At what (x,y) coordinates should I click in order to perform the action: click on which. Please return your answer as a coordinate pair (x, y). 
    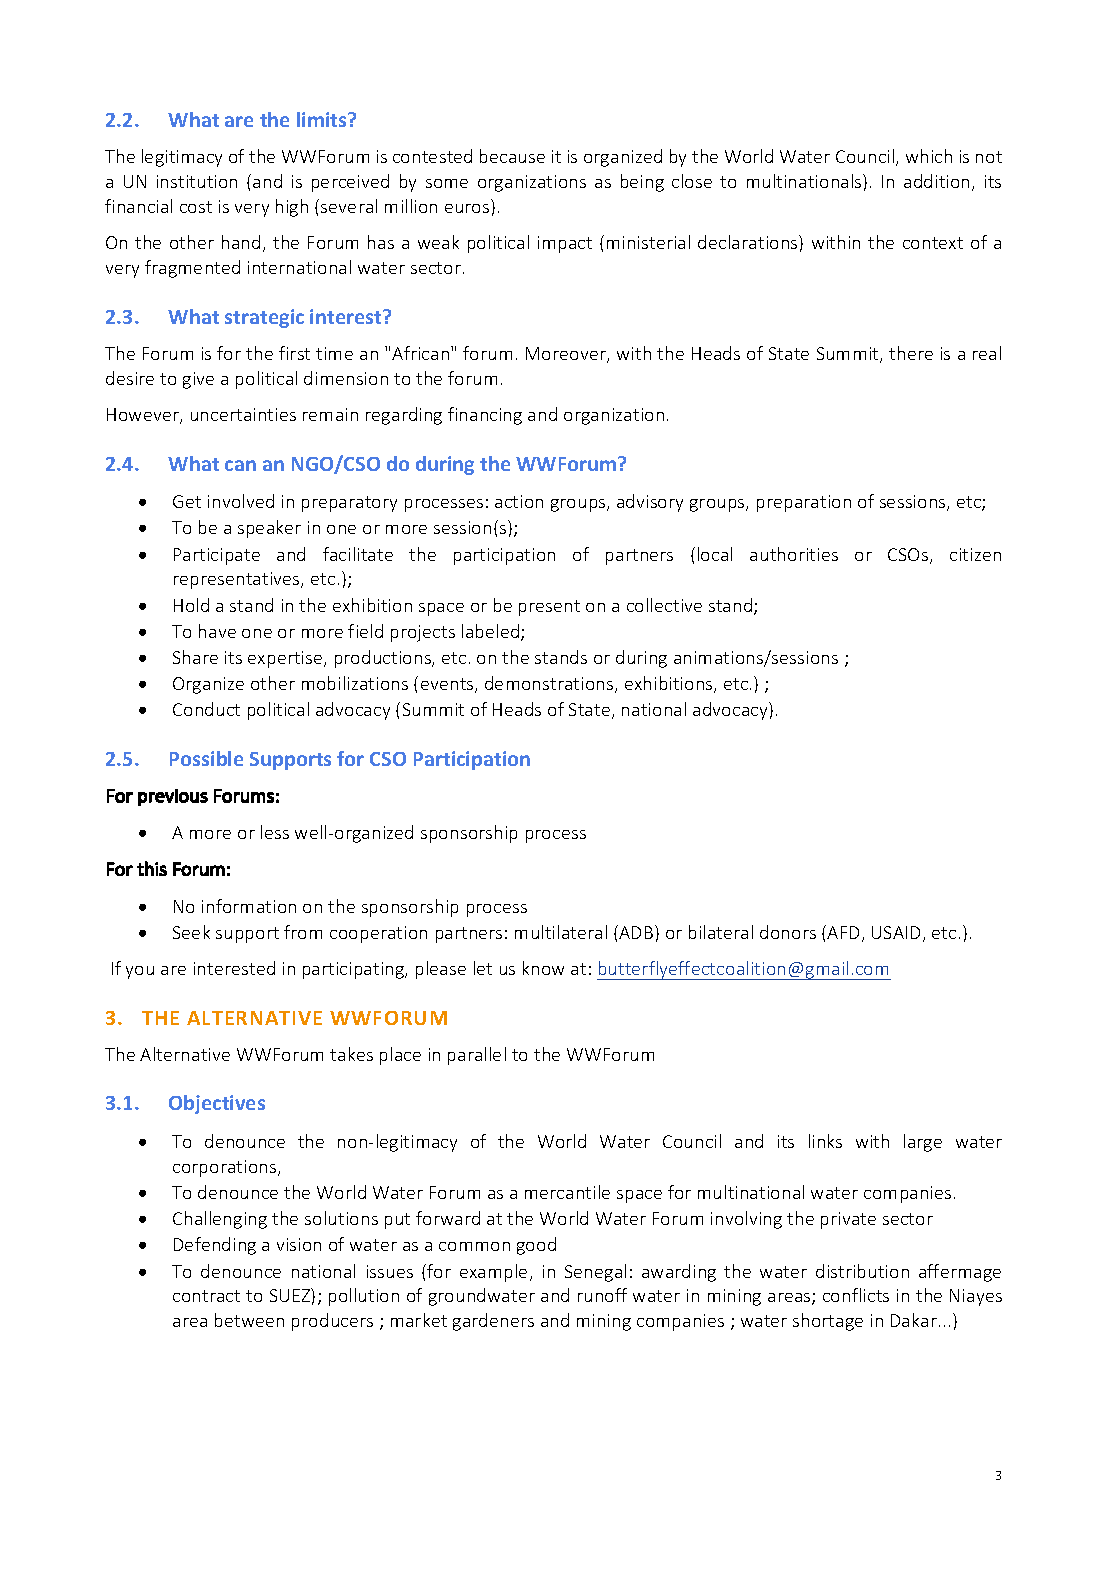
    Looking at the image, I should click on (929, 156).
